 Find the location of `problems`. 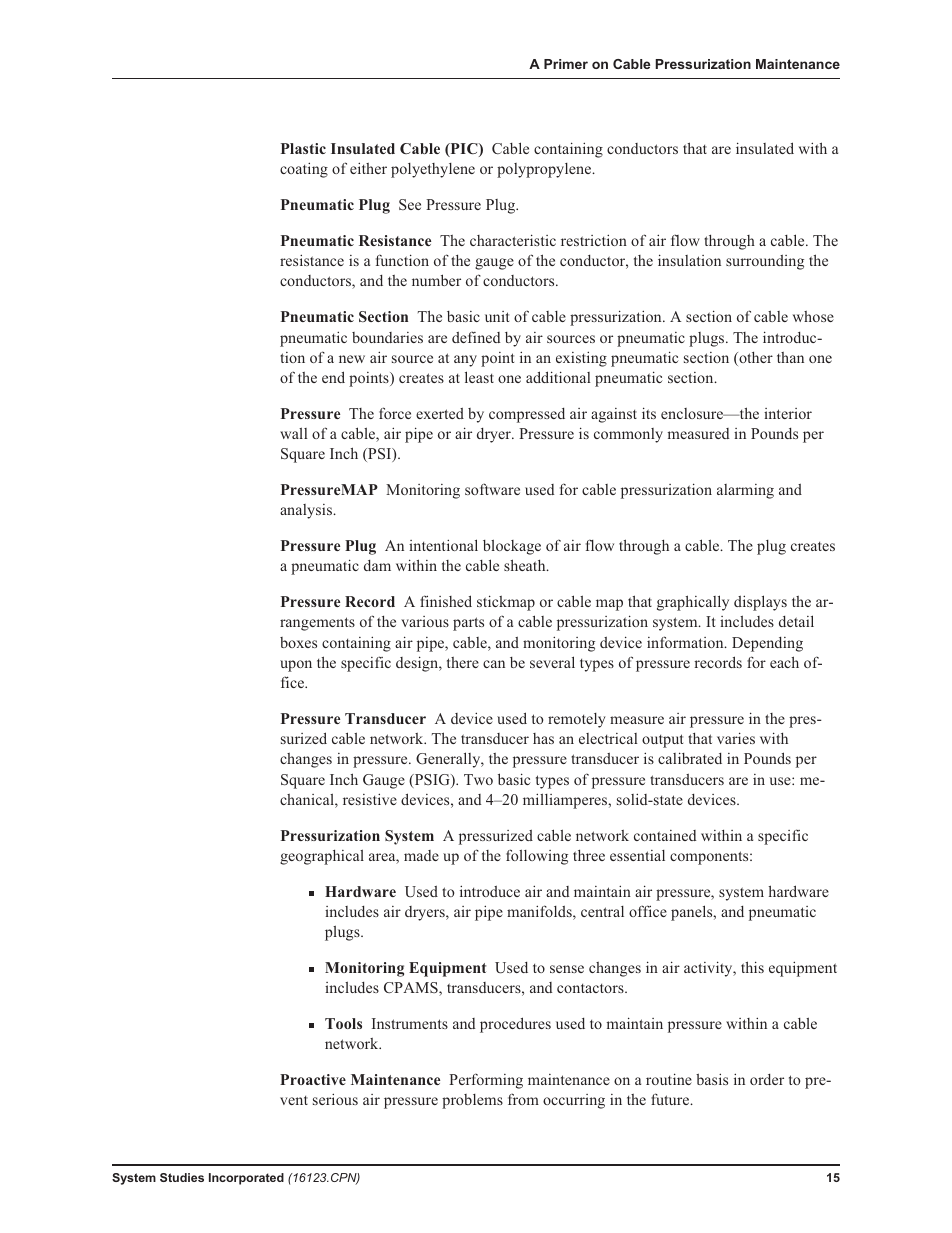

problems is located at coordinates (472, 1101).
